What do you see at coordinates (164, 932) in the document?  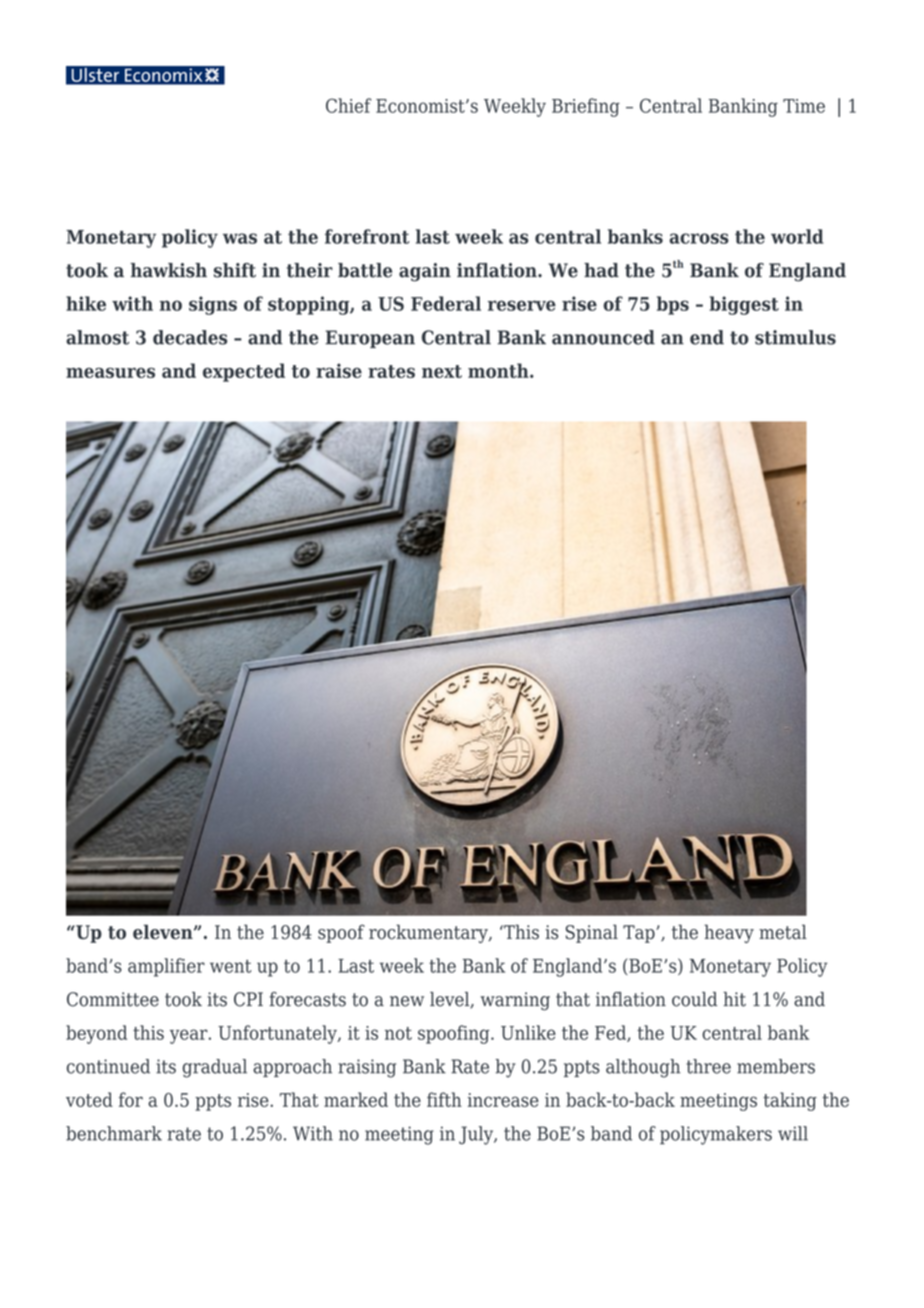 I see `eleven` at bounding box center [164, 932].
